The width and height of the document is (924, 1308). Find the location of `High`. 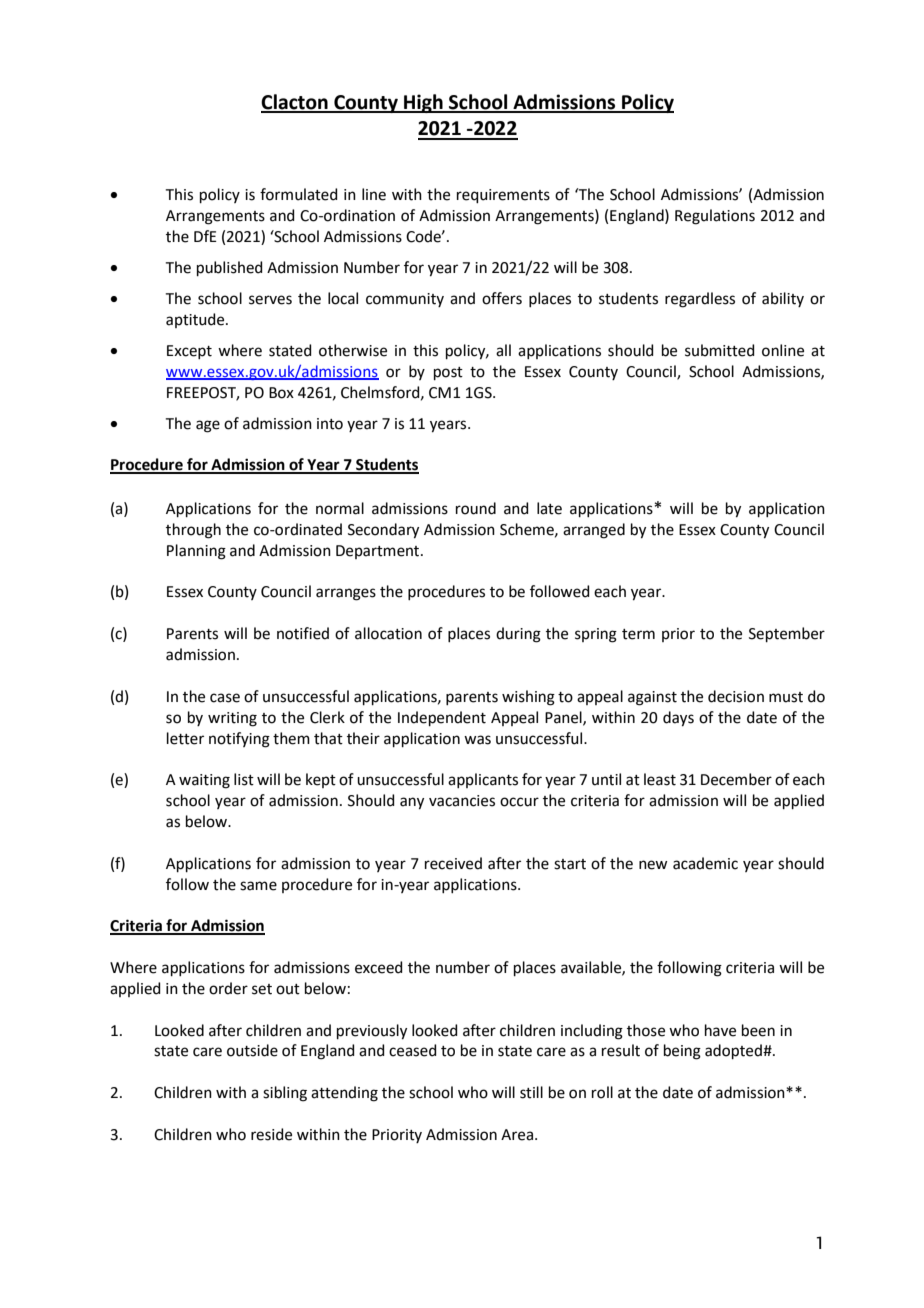

High is located at coordinates (423, 103).
